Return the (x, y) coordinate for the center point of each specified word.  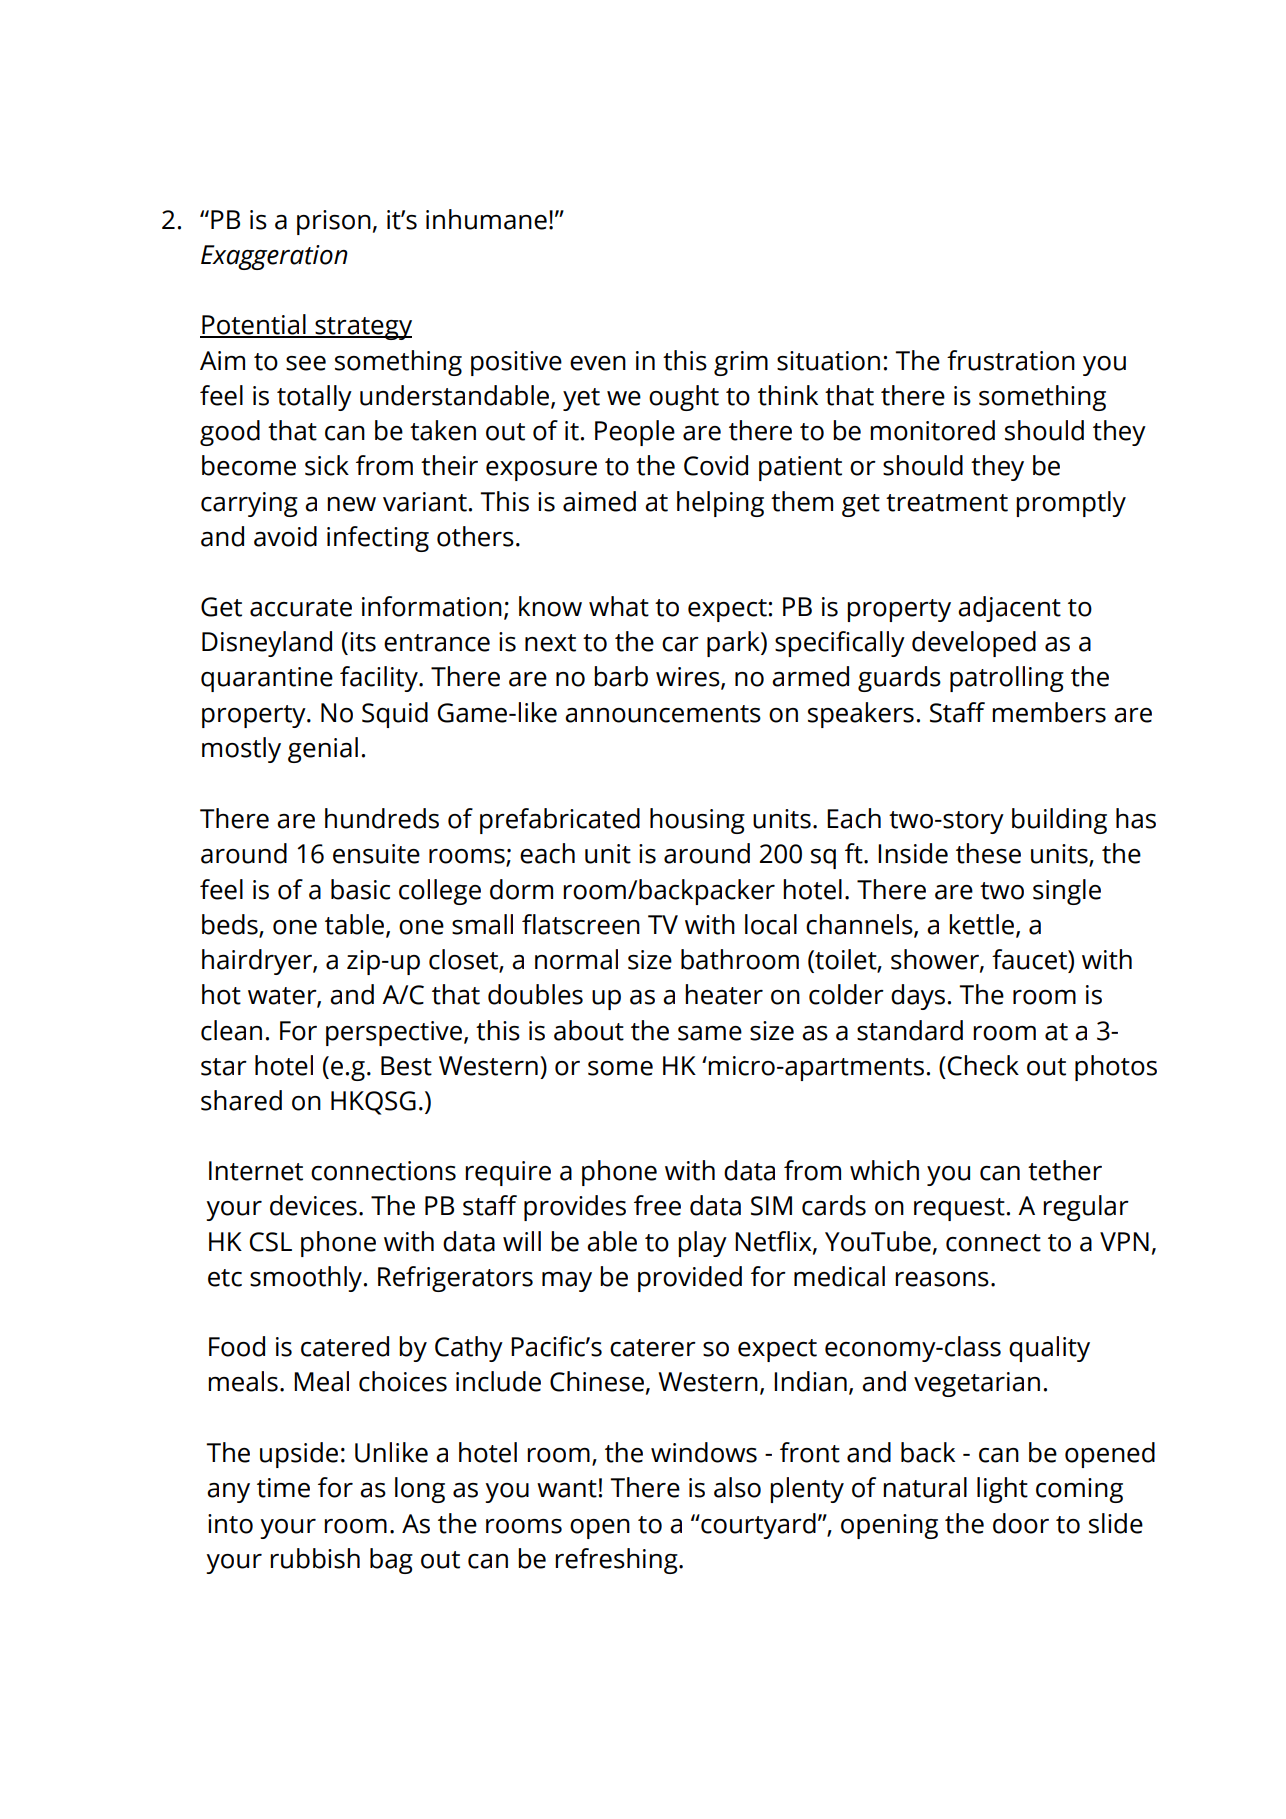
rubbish (315, 1558)
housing (697, 821)
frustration (1011, 360)
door (1021, 1523)
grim (741, 363)
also (737, 1487)
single (1067, 892)
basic (360, 889)
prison (334, 222)
